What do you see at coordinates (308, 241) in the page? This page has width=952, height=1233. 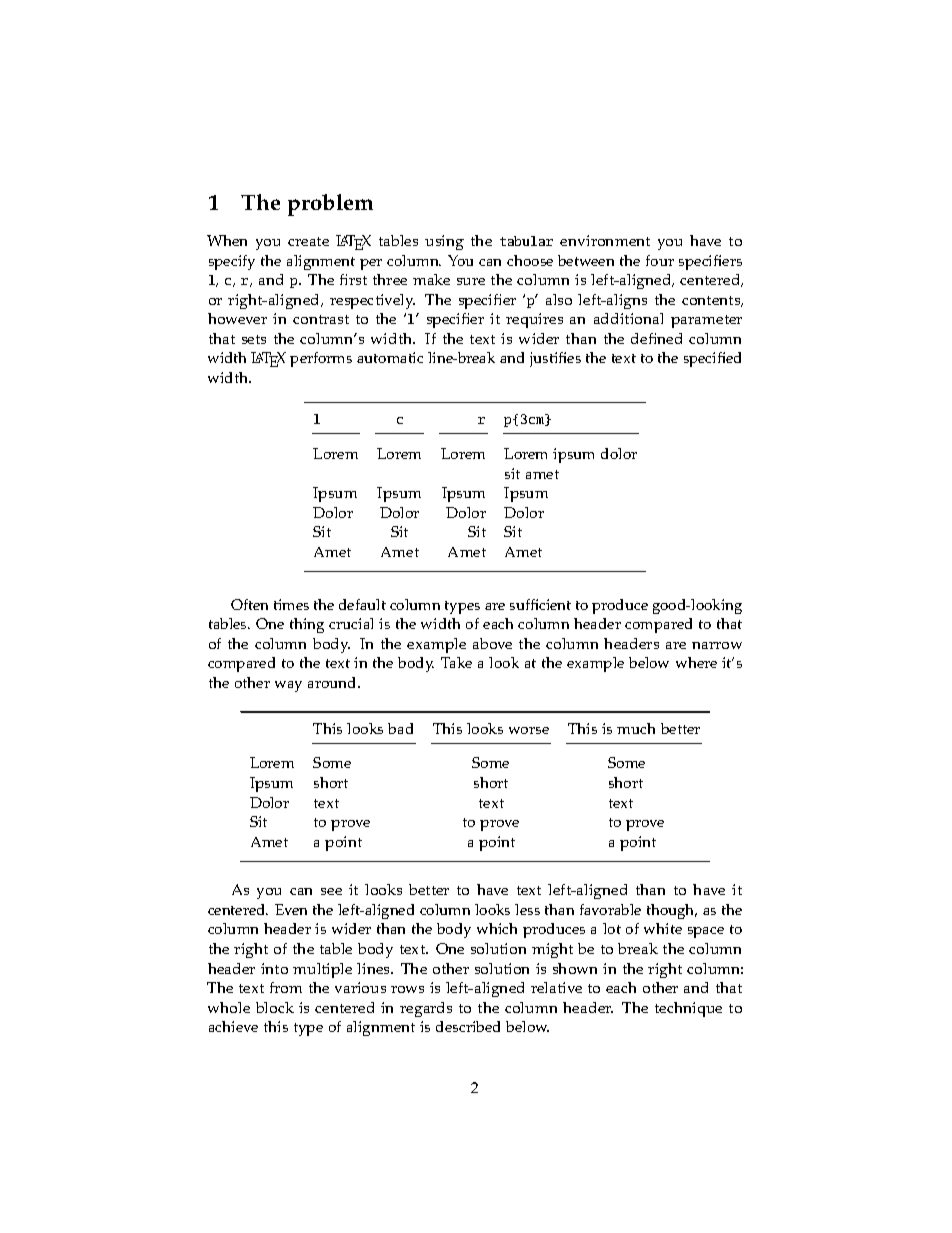 I see `create` at bounding box center [308, 241].
